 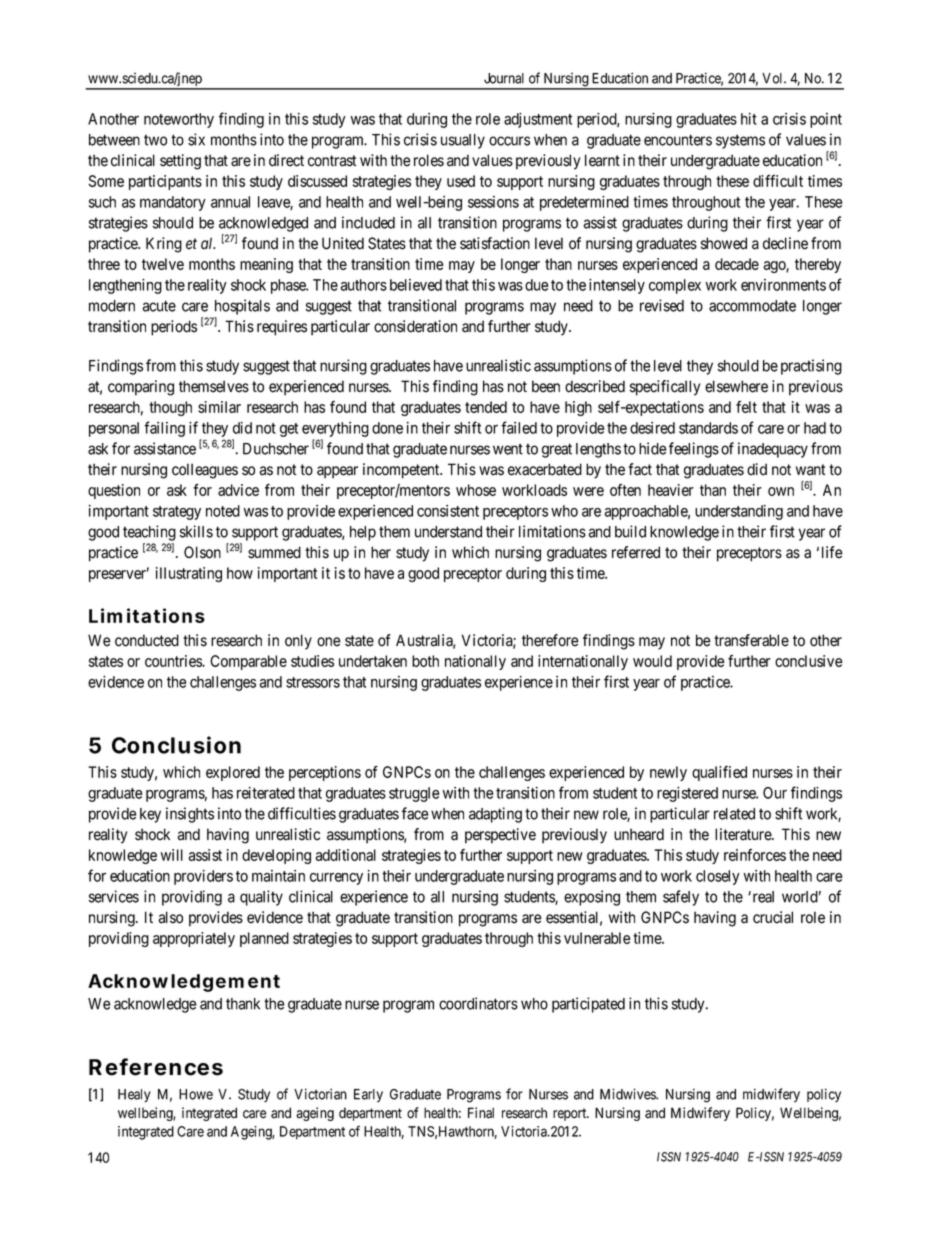 What do you see at coordinates (751, 640) in the screenshot?
I see `transferable` at bounding box center [751, 640].
